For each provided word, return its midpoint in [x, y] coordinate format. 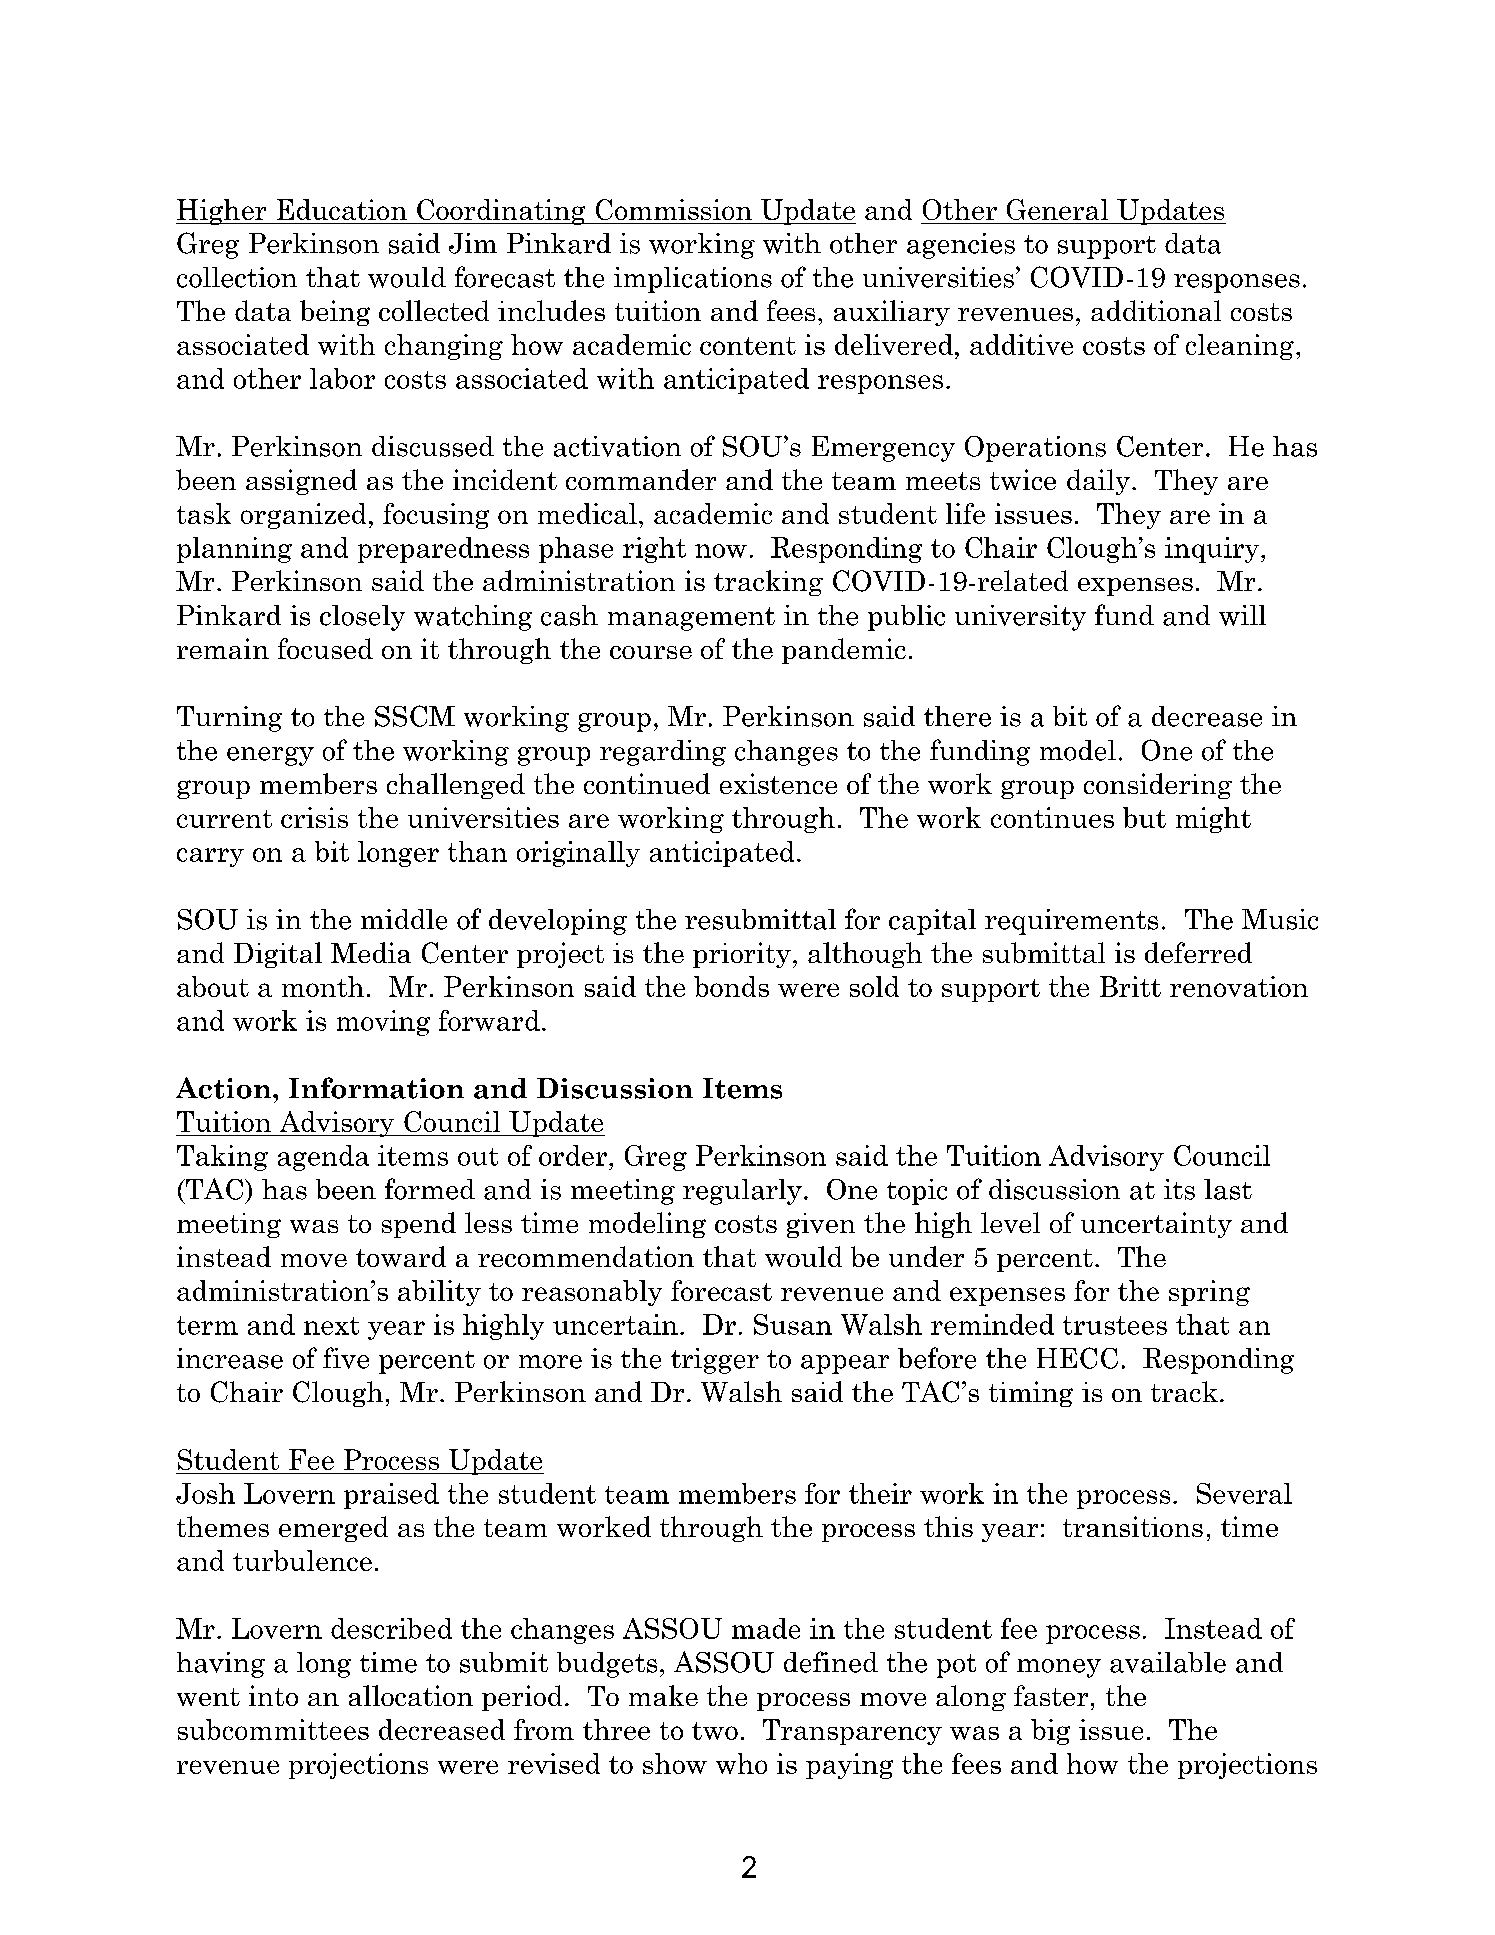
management [691, 619]
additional [1156, 310]
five [346, 1358]
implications [693, 280]
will [1242, 615]
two [715, 1731]
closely [362, 618]
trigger [715, 1361]
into [273, 1695]
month [323, 986]
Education [342, 209]
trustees [1115, 1325]
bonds [731, 986]
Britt [1130, 986]
